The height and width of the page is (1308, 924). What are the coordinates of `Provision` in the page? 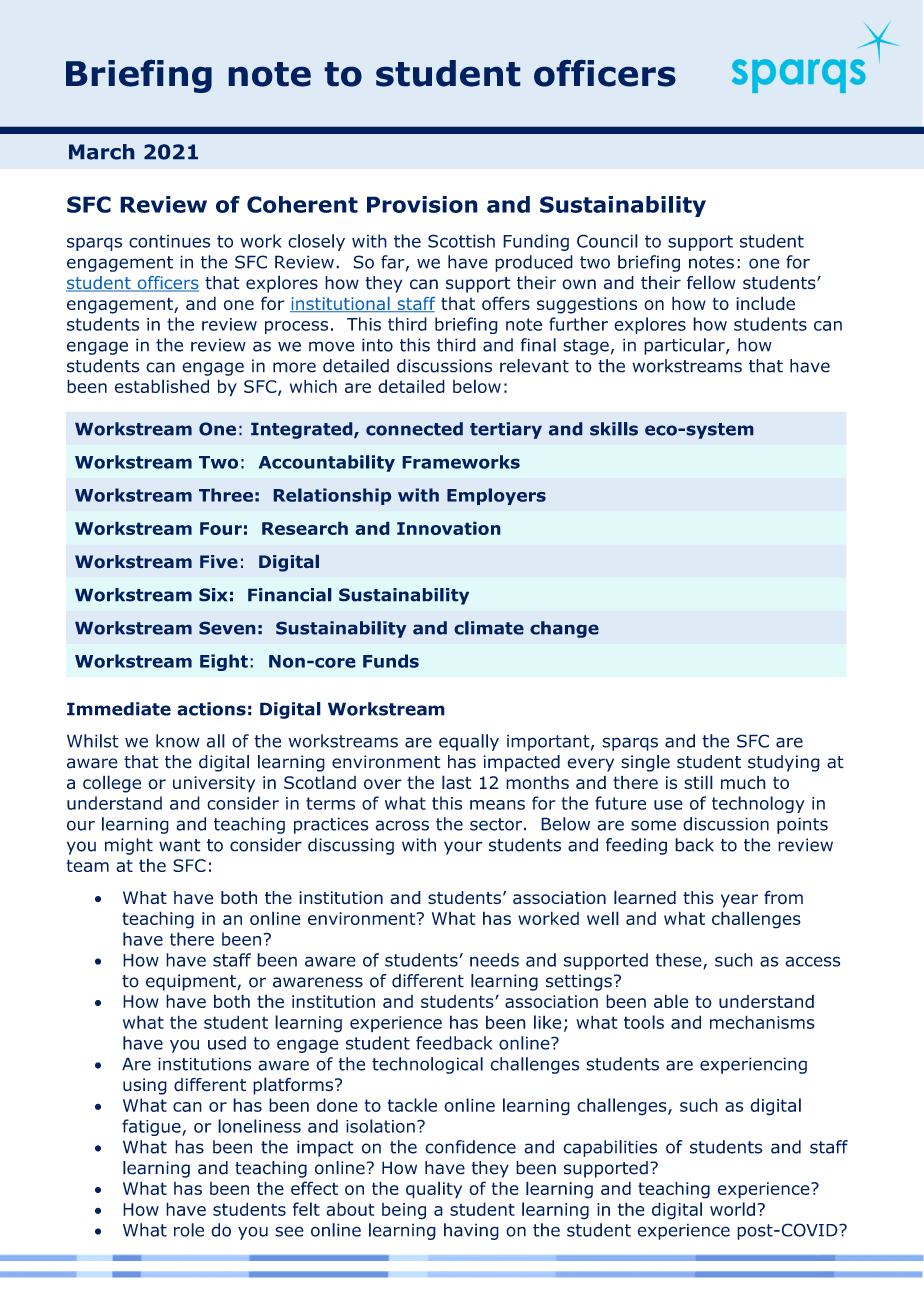 It's located at (422, 204).
